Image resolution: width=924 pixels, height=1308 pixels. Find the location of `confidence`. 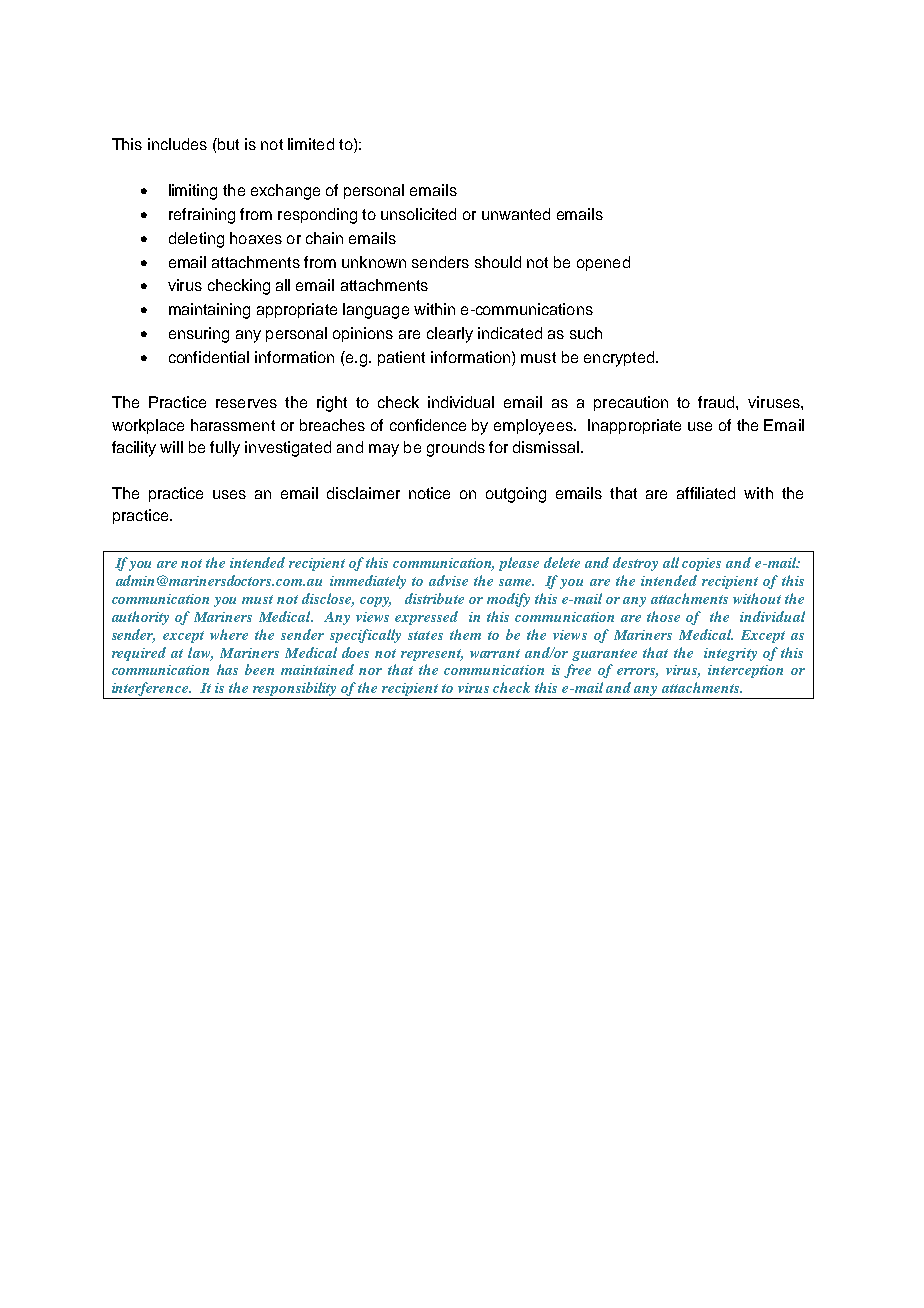

confidence is located at coordinates (428, 425).
